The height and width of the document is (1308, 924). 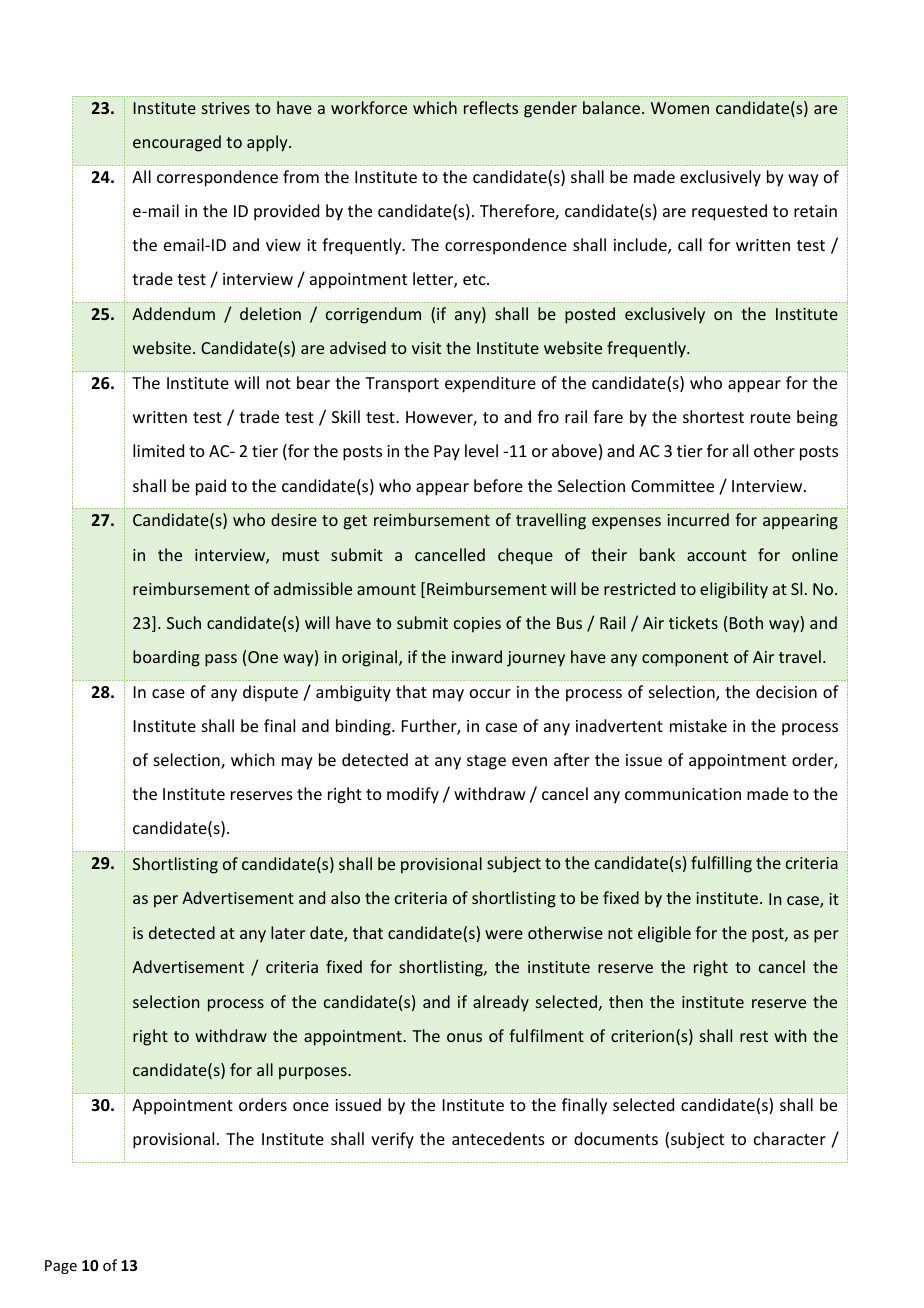 What do you see at coordinates (491, 107) in the document?
I see `reflects` at bounding box center [491, 107].
